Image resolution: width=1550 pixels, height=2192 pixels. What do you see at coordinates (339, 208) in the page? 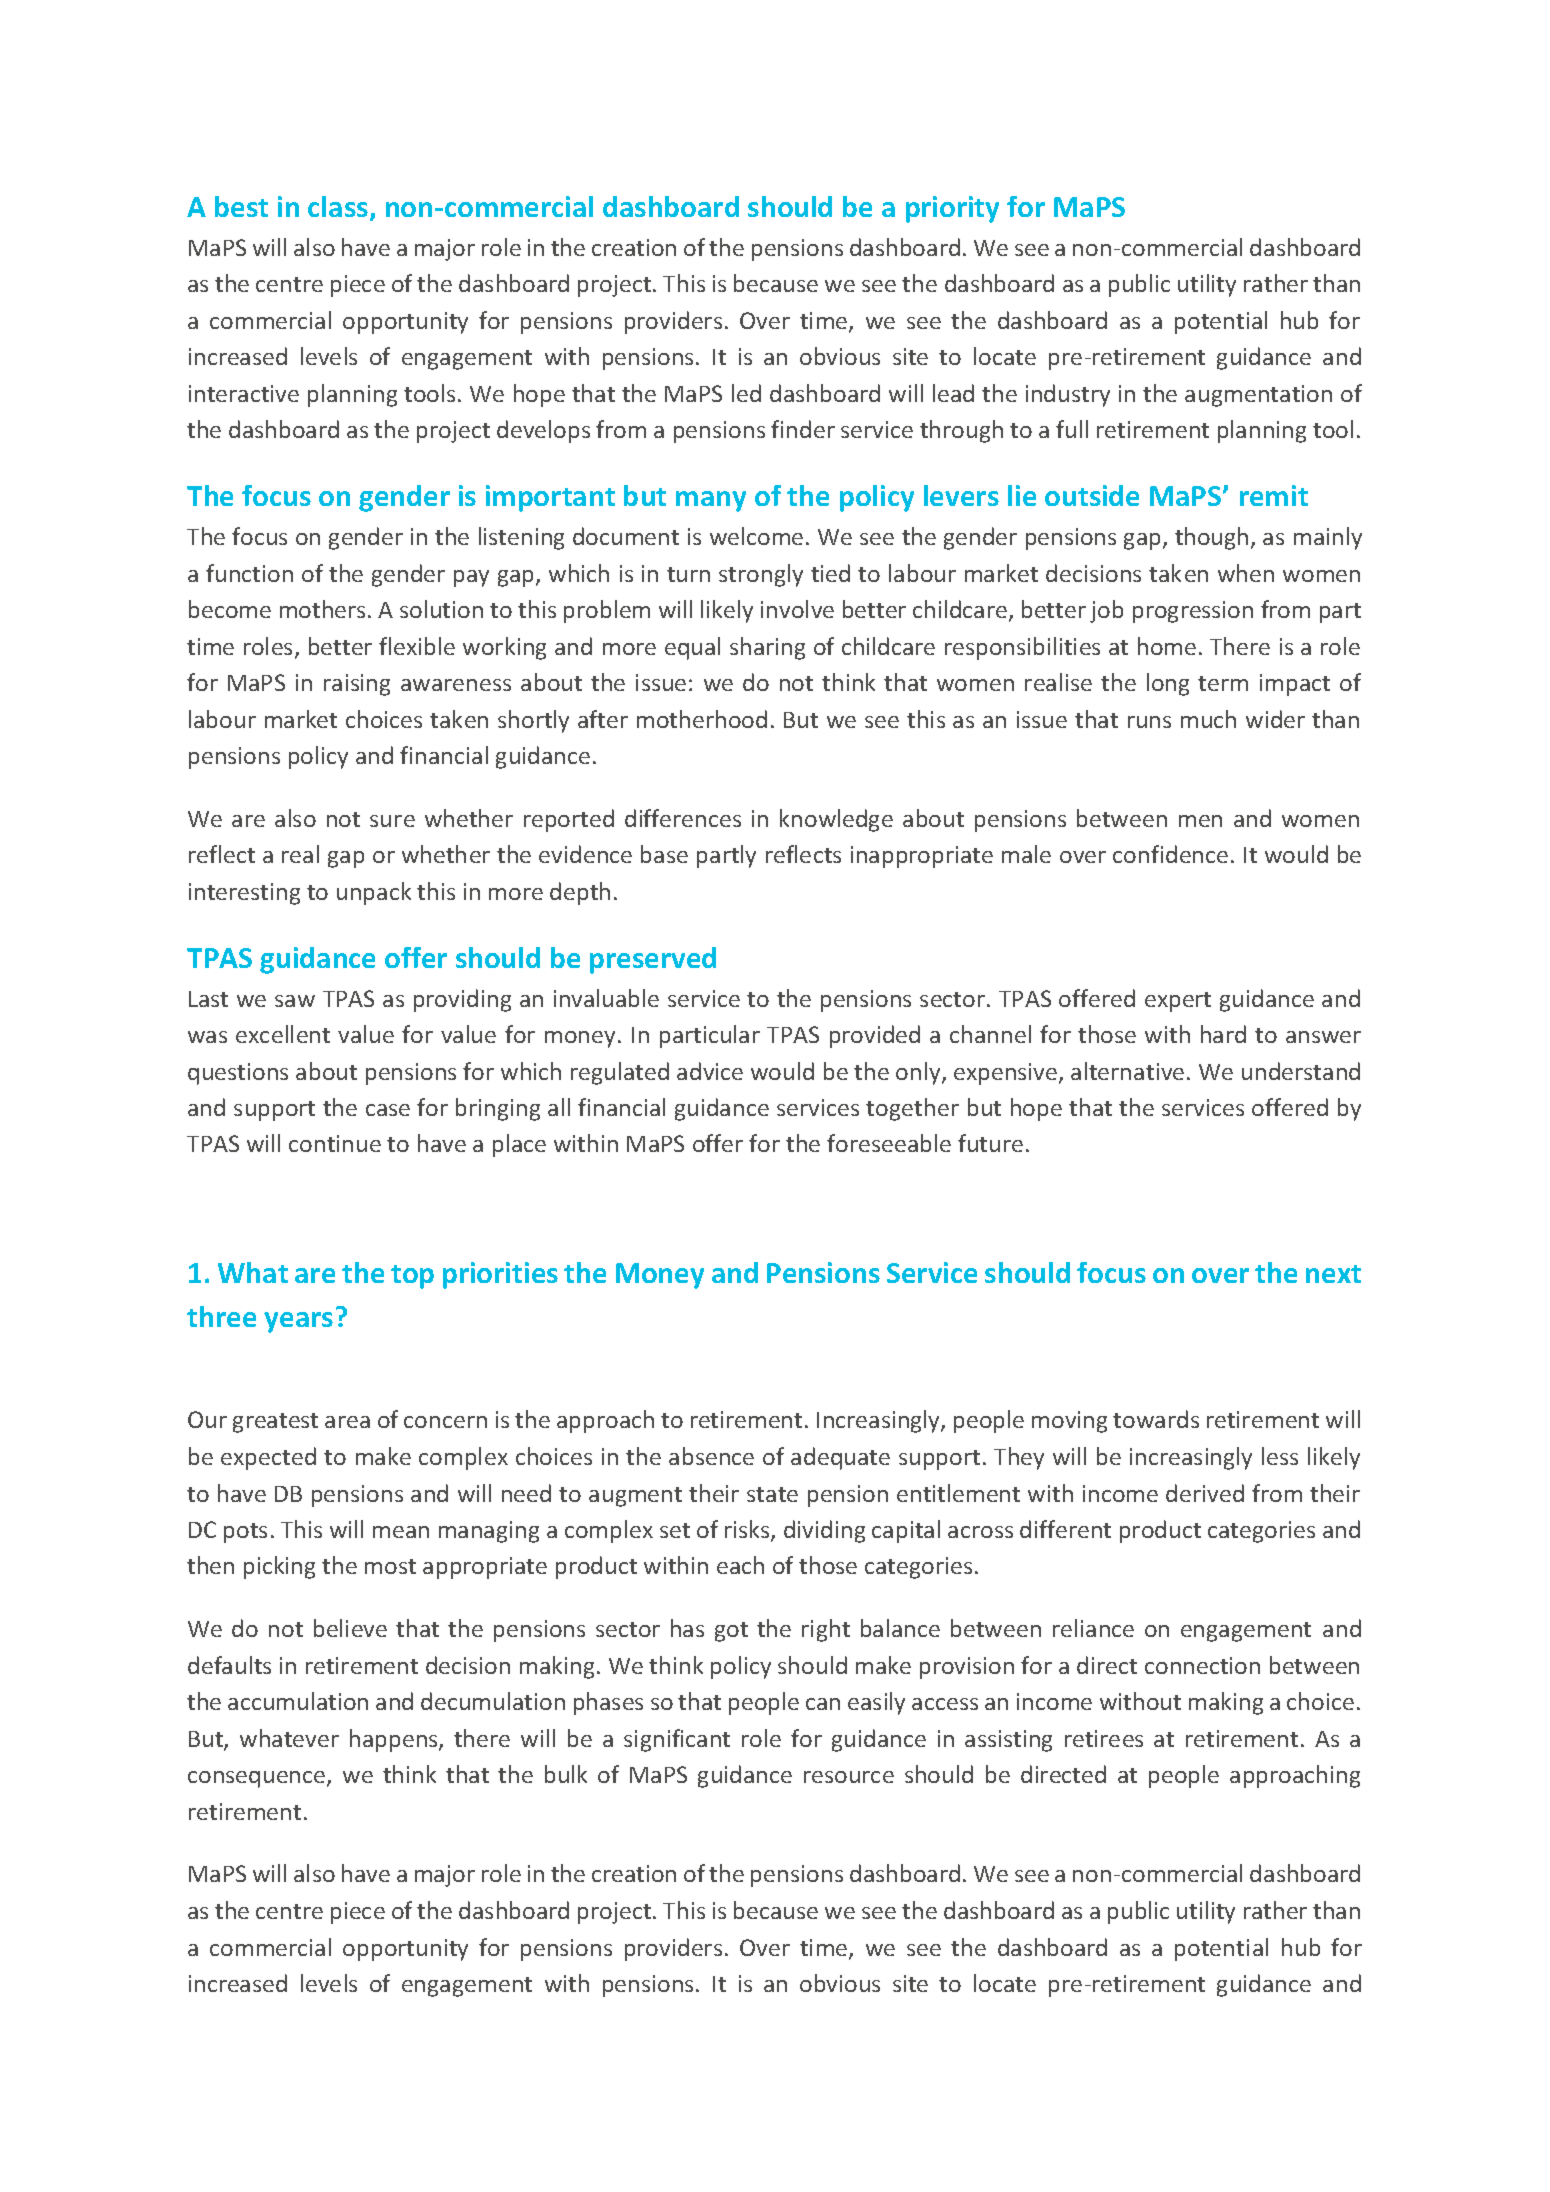
I see `class` at bounding box center [339, 208].
